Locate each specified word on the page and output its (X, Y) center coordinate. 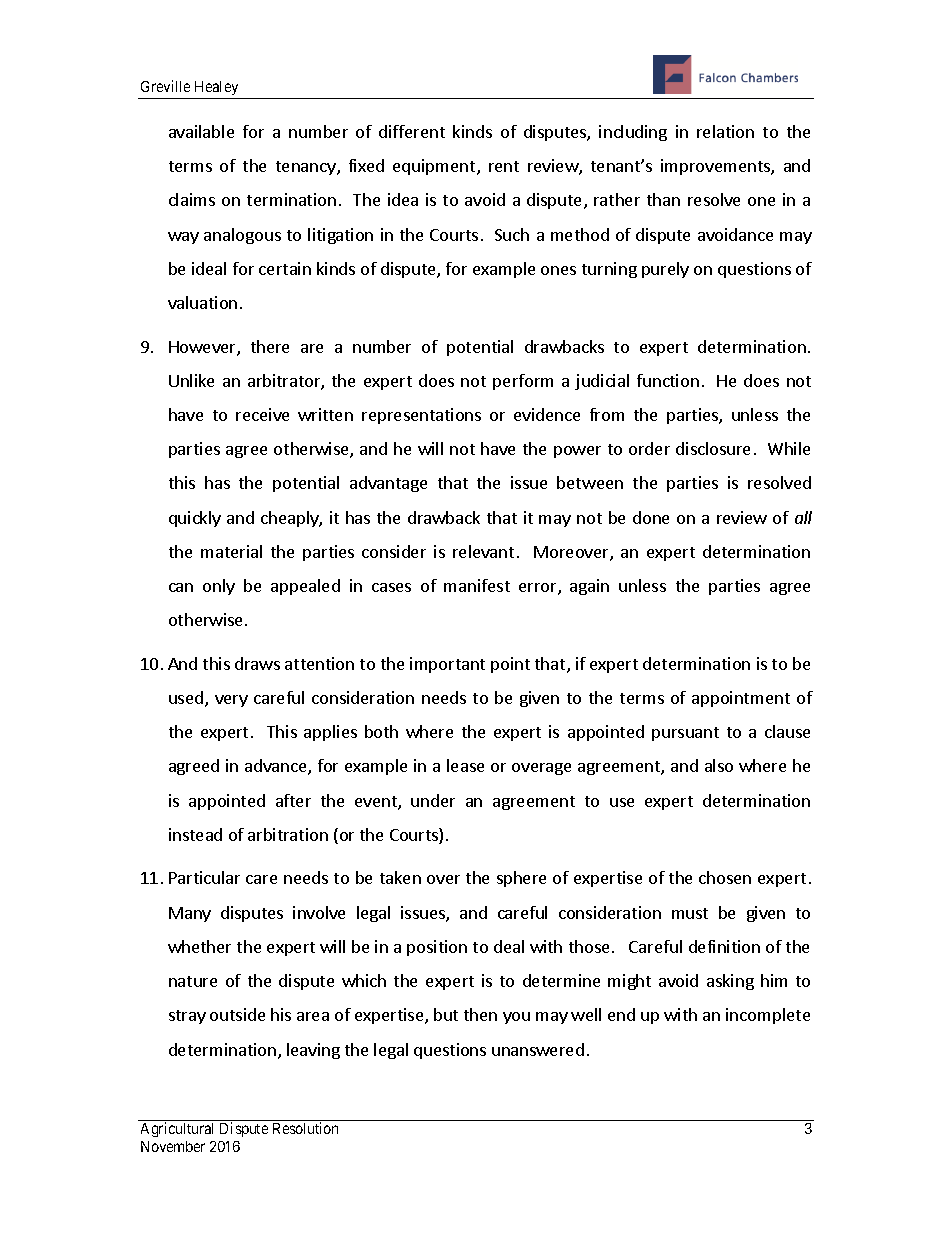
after (293, 800)
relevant (483, 551)
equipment (435, 167)
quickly (195, 519)
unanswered (538, 1049)
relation (725, 131)
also (719, 765)
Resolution (305, 1128)
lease (465, 765)
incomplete (768, 1016)
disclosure (713, 448)
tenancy (307, 168)
